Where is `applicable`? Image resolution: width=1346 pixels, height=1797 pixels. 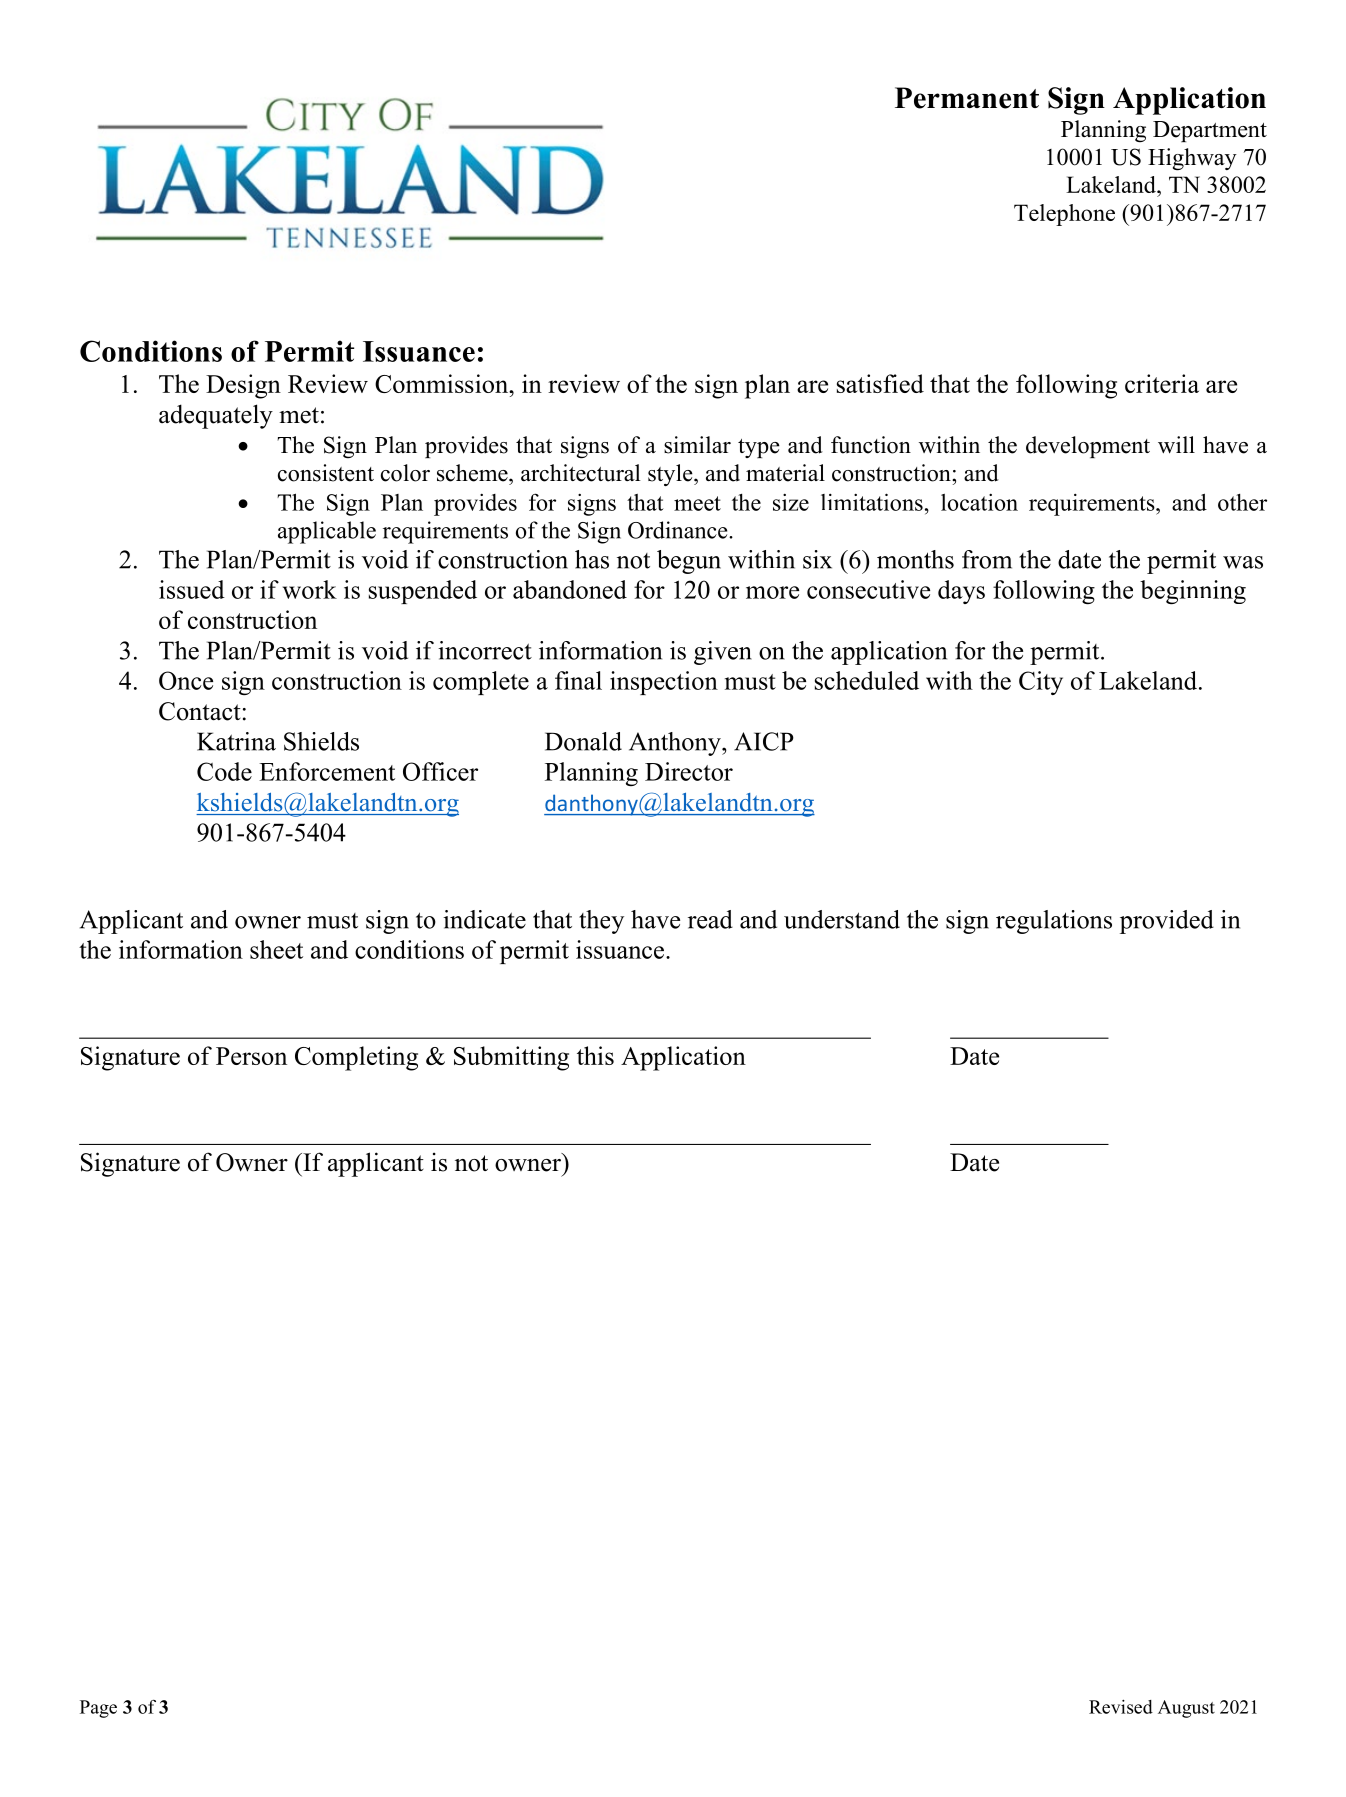 applicable is located at coordinates (327, 532).
